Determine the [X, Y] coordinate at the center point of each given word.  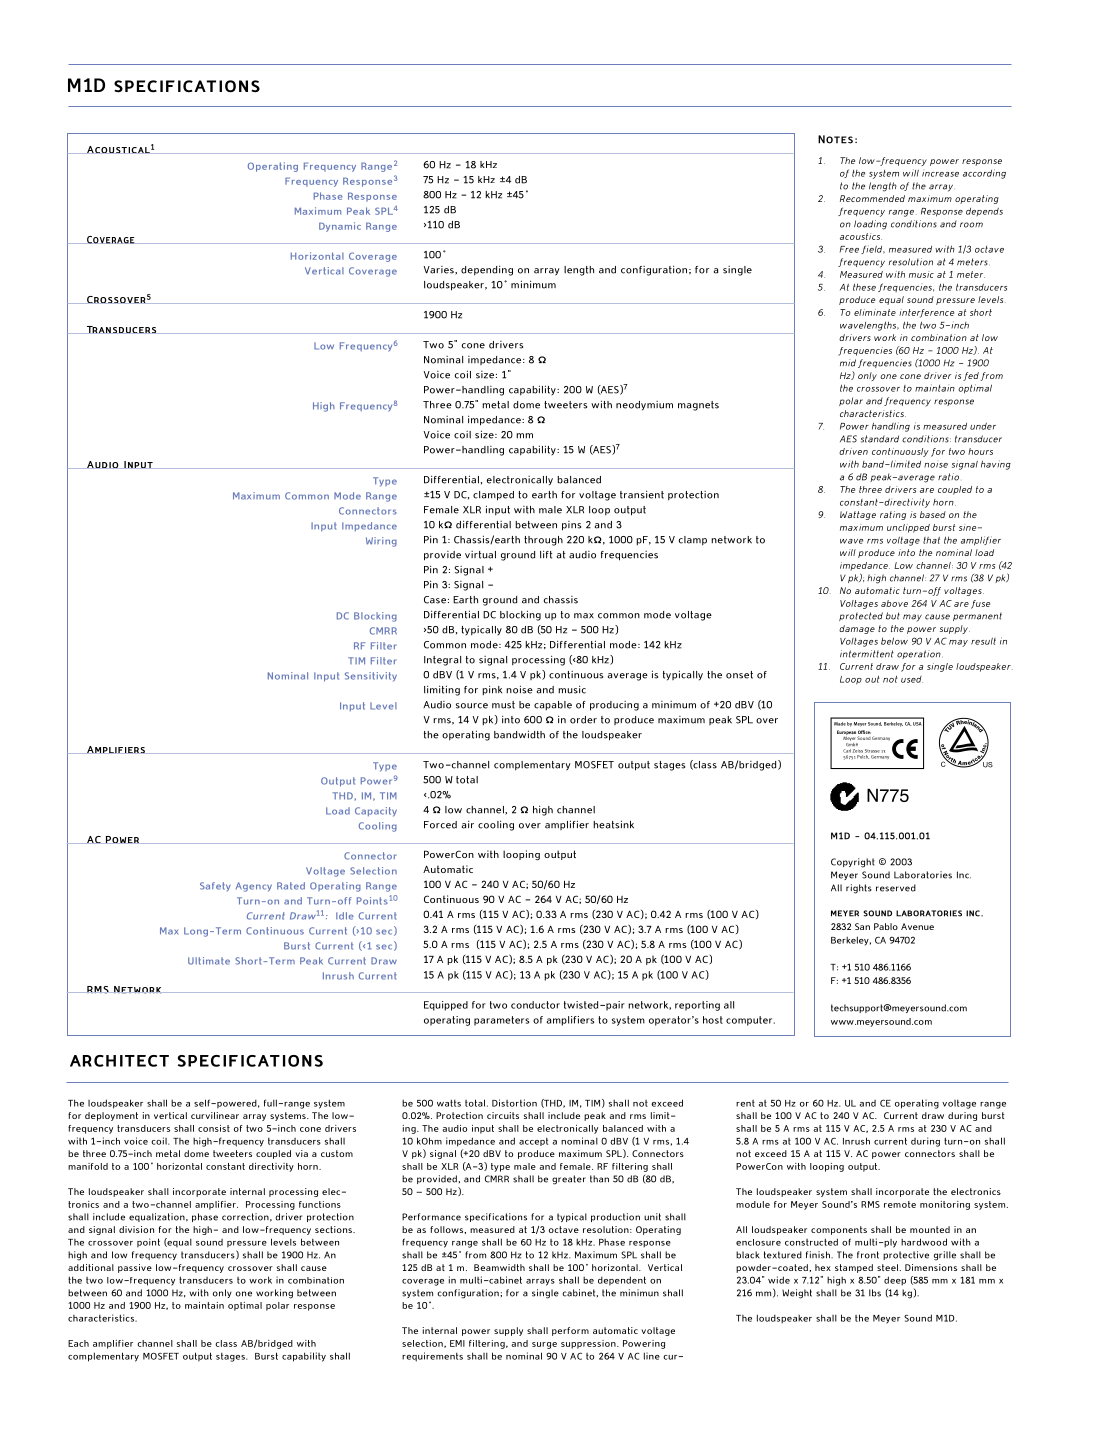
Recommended [872, 198]
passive [135, 1268]
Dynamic [340, 227]
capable [553, 705]
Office [864, 732]
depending [487, 270]
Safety [215, 886]
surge [544, 1345]
